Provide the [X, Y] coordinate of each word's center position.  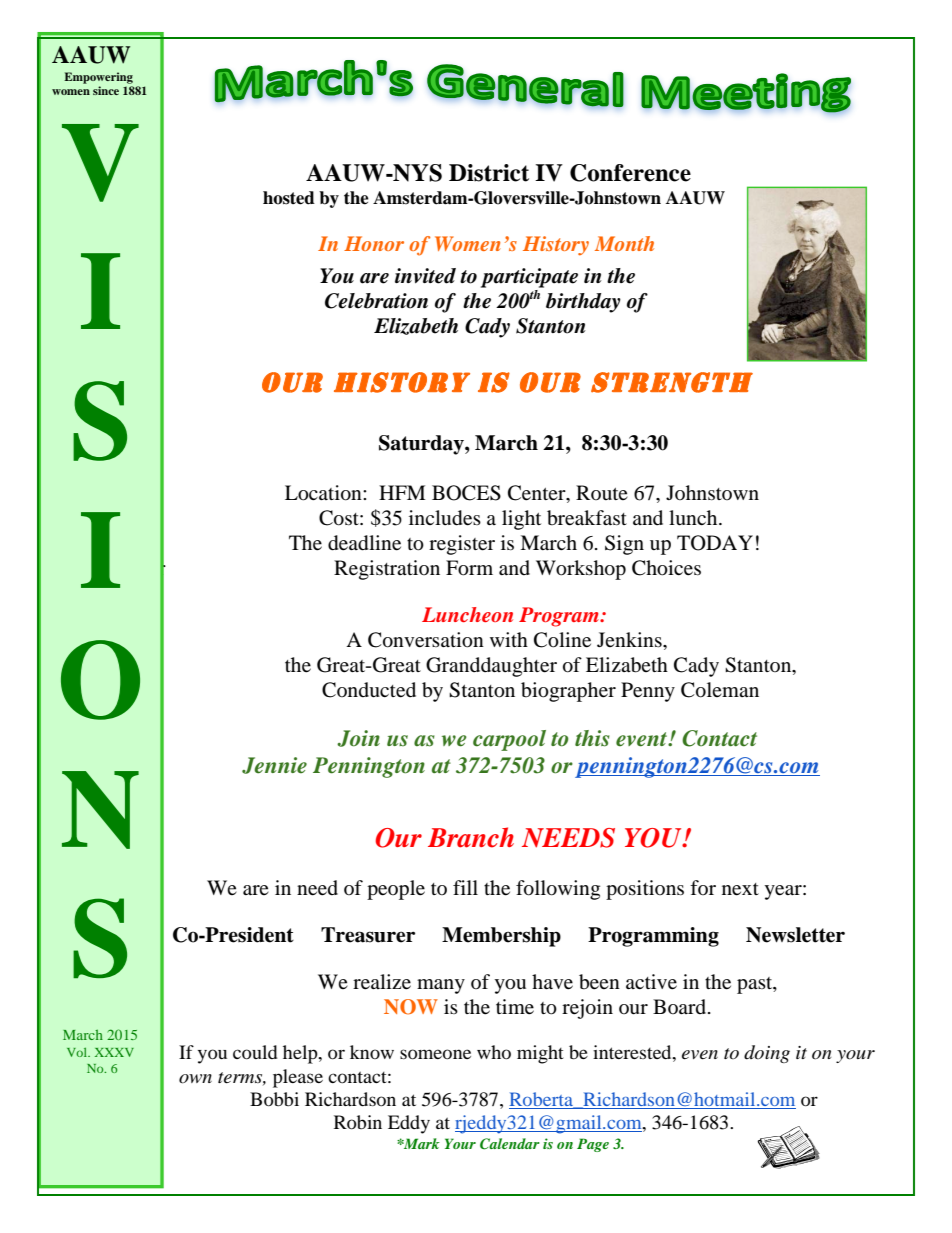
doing [767, 1054]
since [106, 90]
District [489, 173]
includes [445, 518]
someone [435, 1054]
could [255, 1052]
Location [324, 493]
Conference [630, 173]
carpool [509, 740]
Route [602, 492]
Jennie [274, 765]
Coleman [720, 690]
